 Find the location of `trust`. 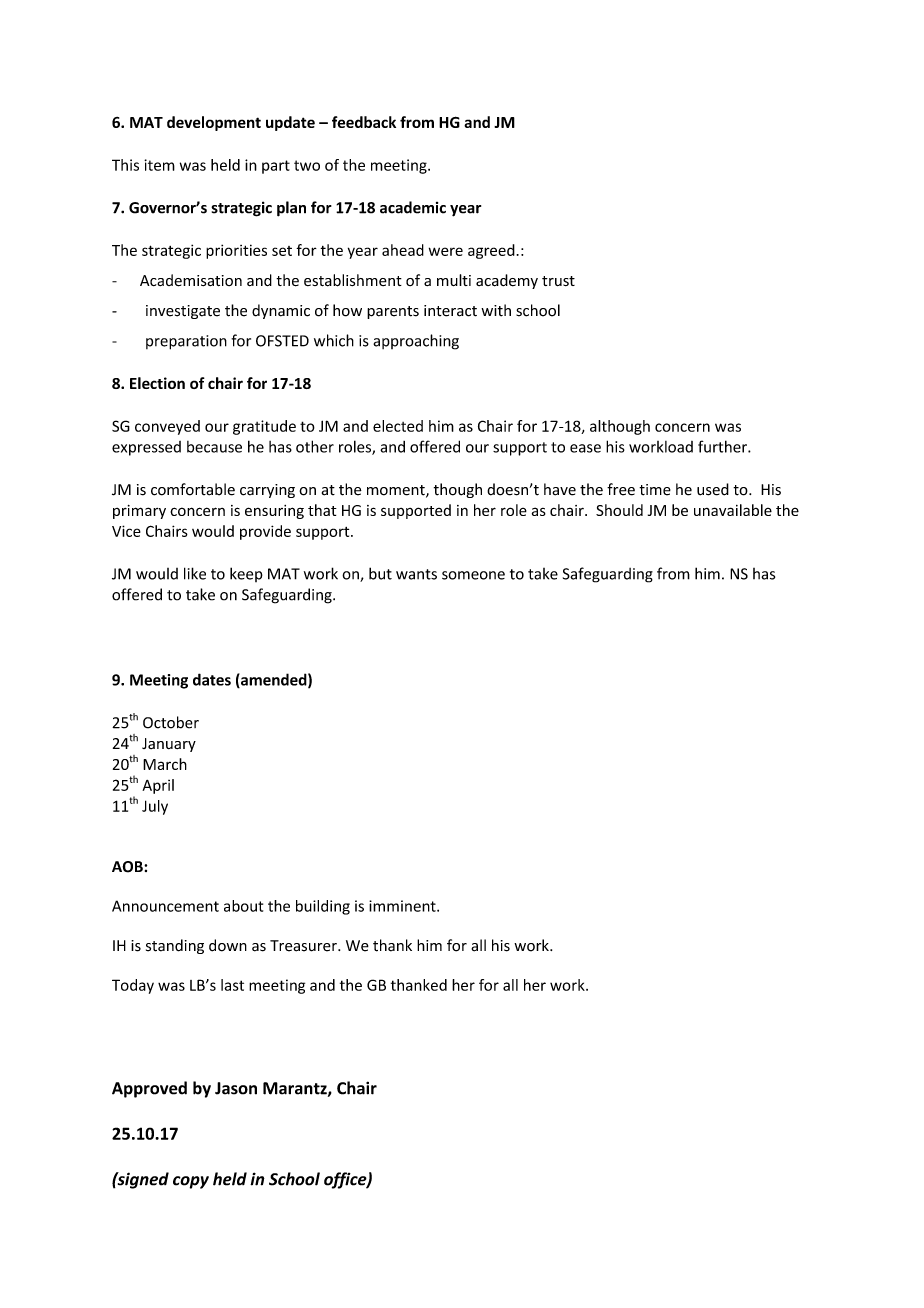

trust is located at coordinates (558, 281).
